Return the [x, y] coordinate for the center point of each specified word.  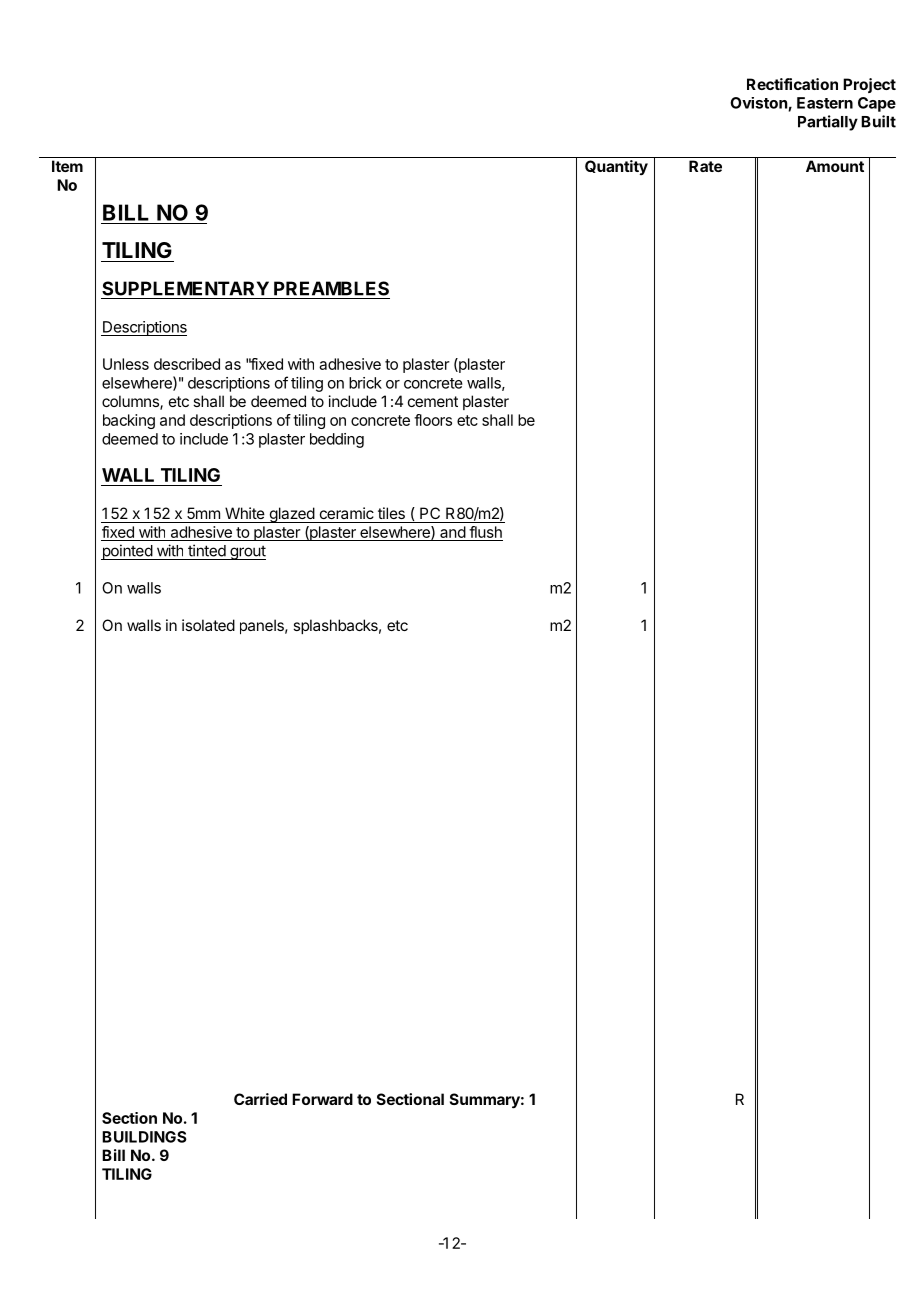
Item [67, 166]
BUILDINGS [144, 1137]
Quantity [616, 167]
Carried [260, 1099]
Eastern [825, 103]
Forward [322, 1099]
